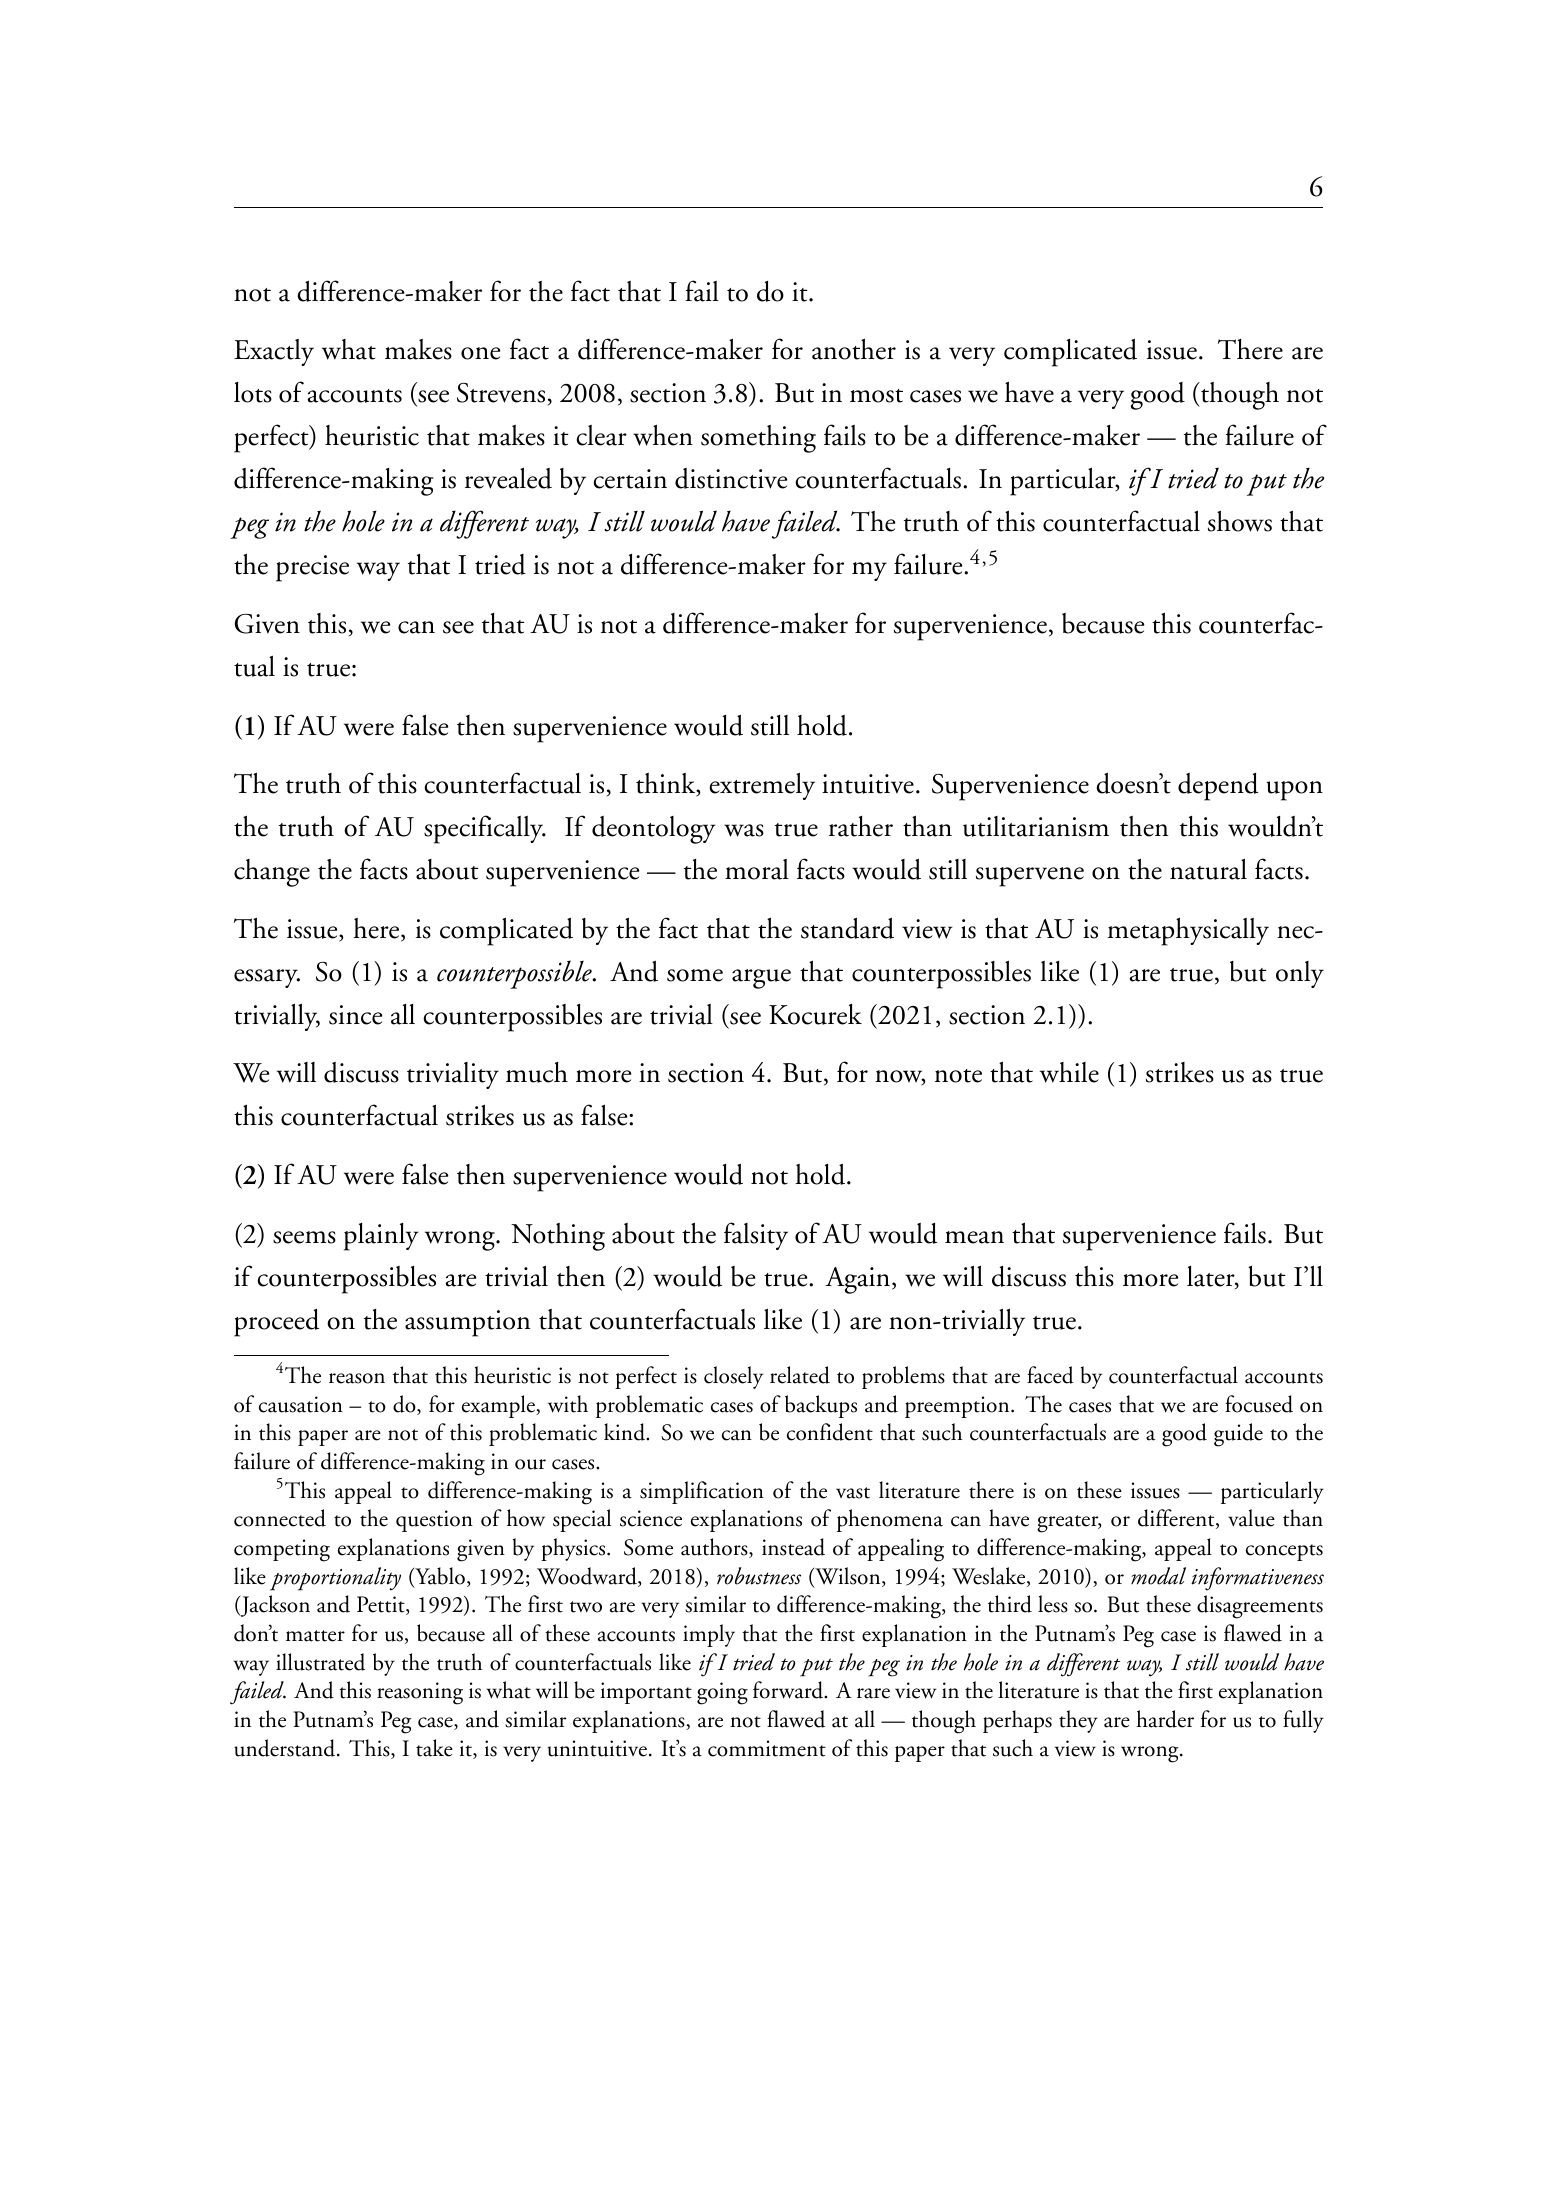  Describe the element at coordinates (1240, 521) in the screenshot. I see `shows` at that location.
